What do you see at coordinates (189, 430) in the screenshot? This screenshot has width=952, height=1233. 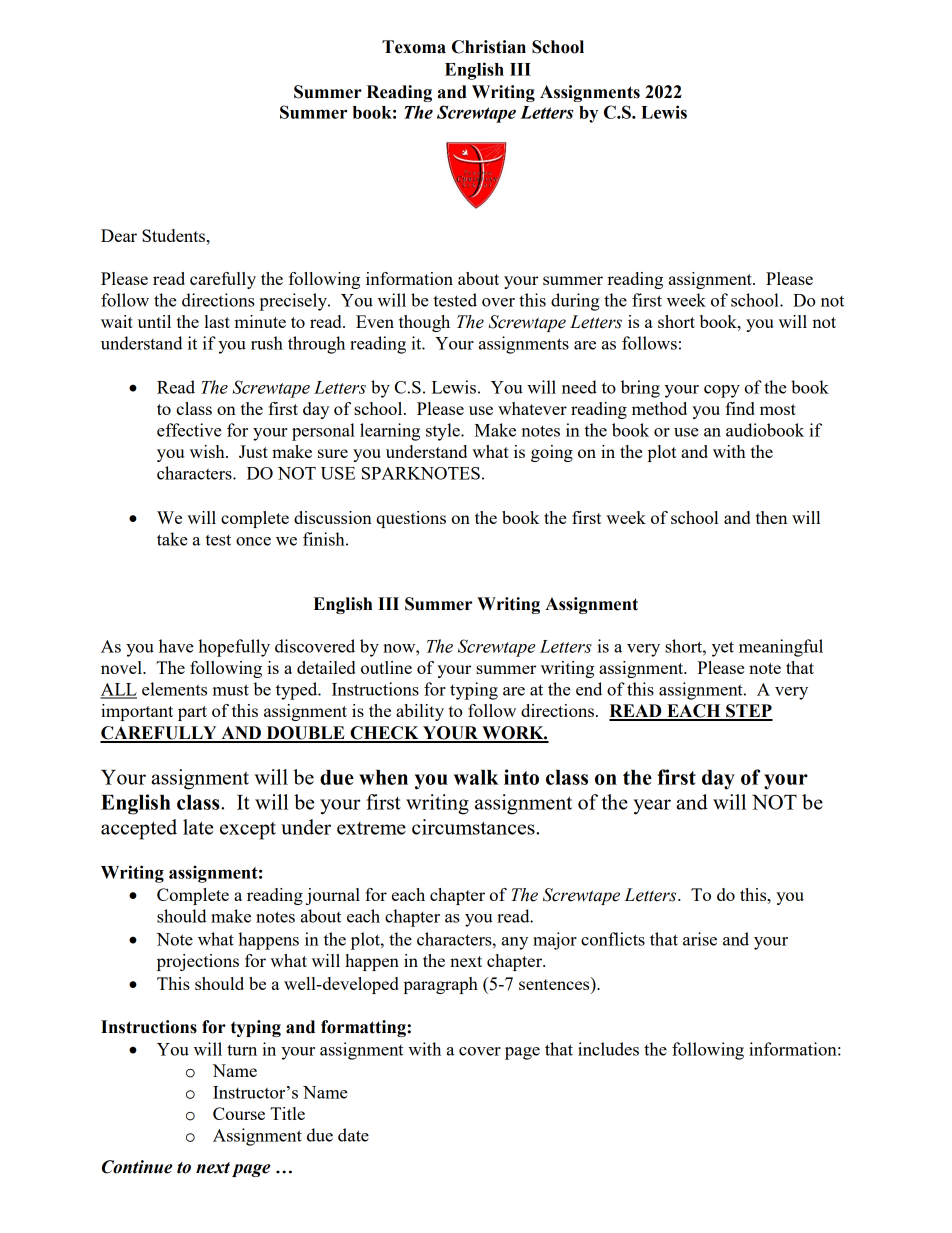 I see `effective` at bounding box center [189, 430].
